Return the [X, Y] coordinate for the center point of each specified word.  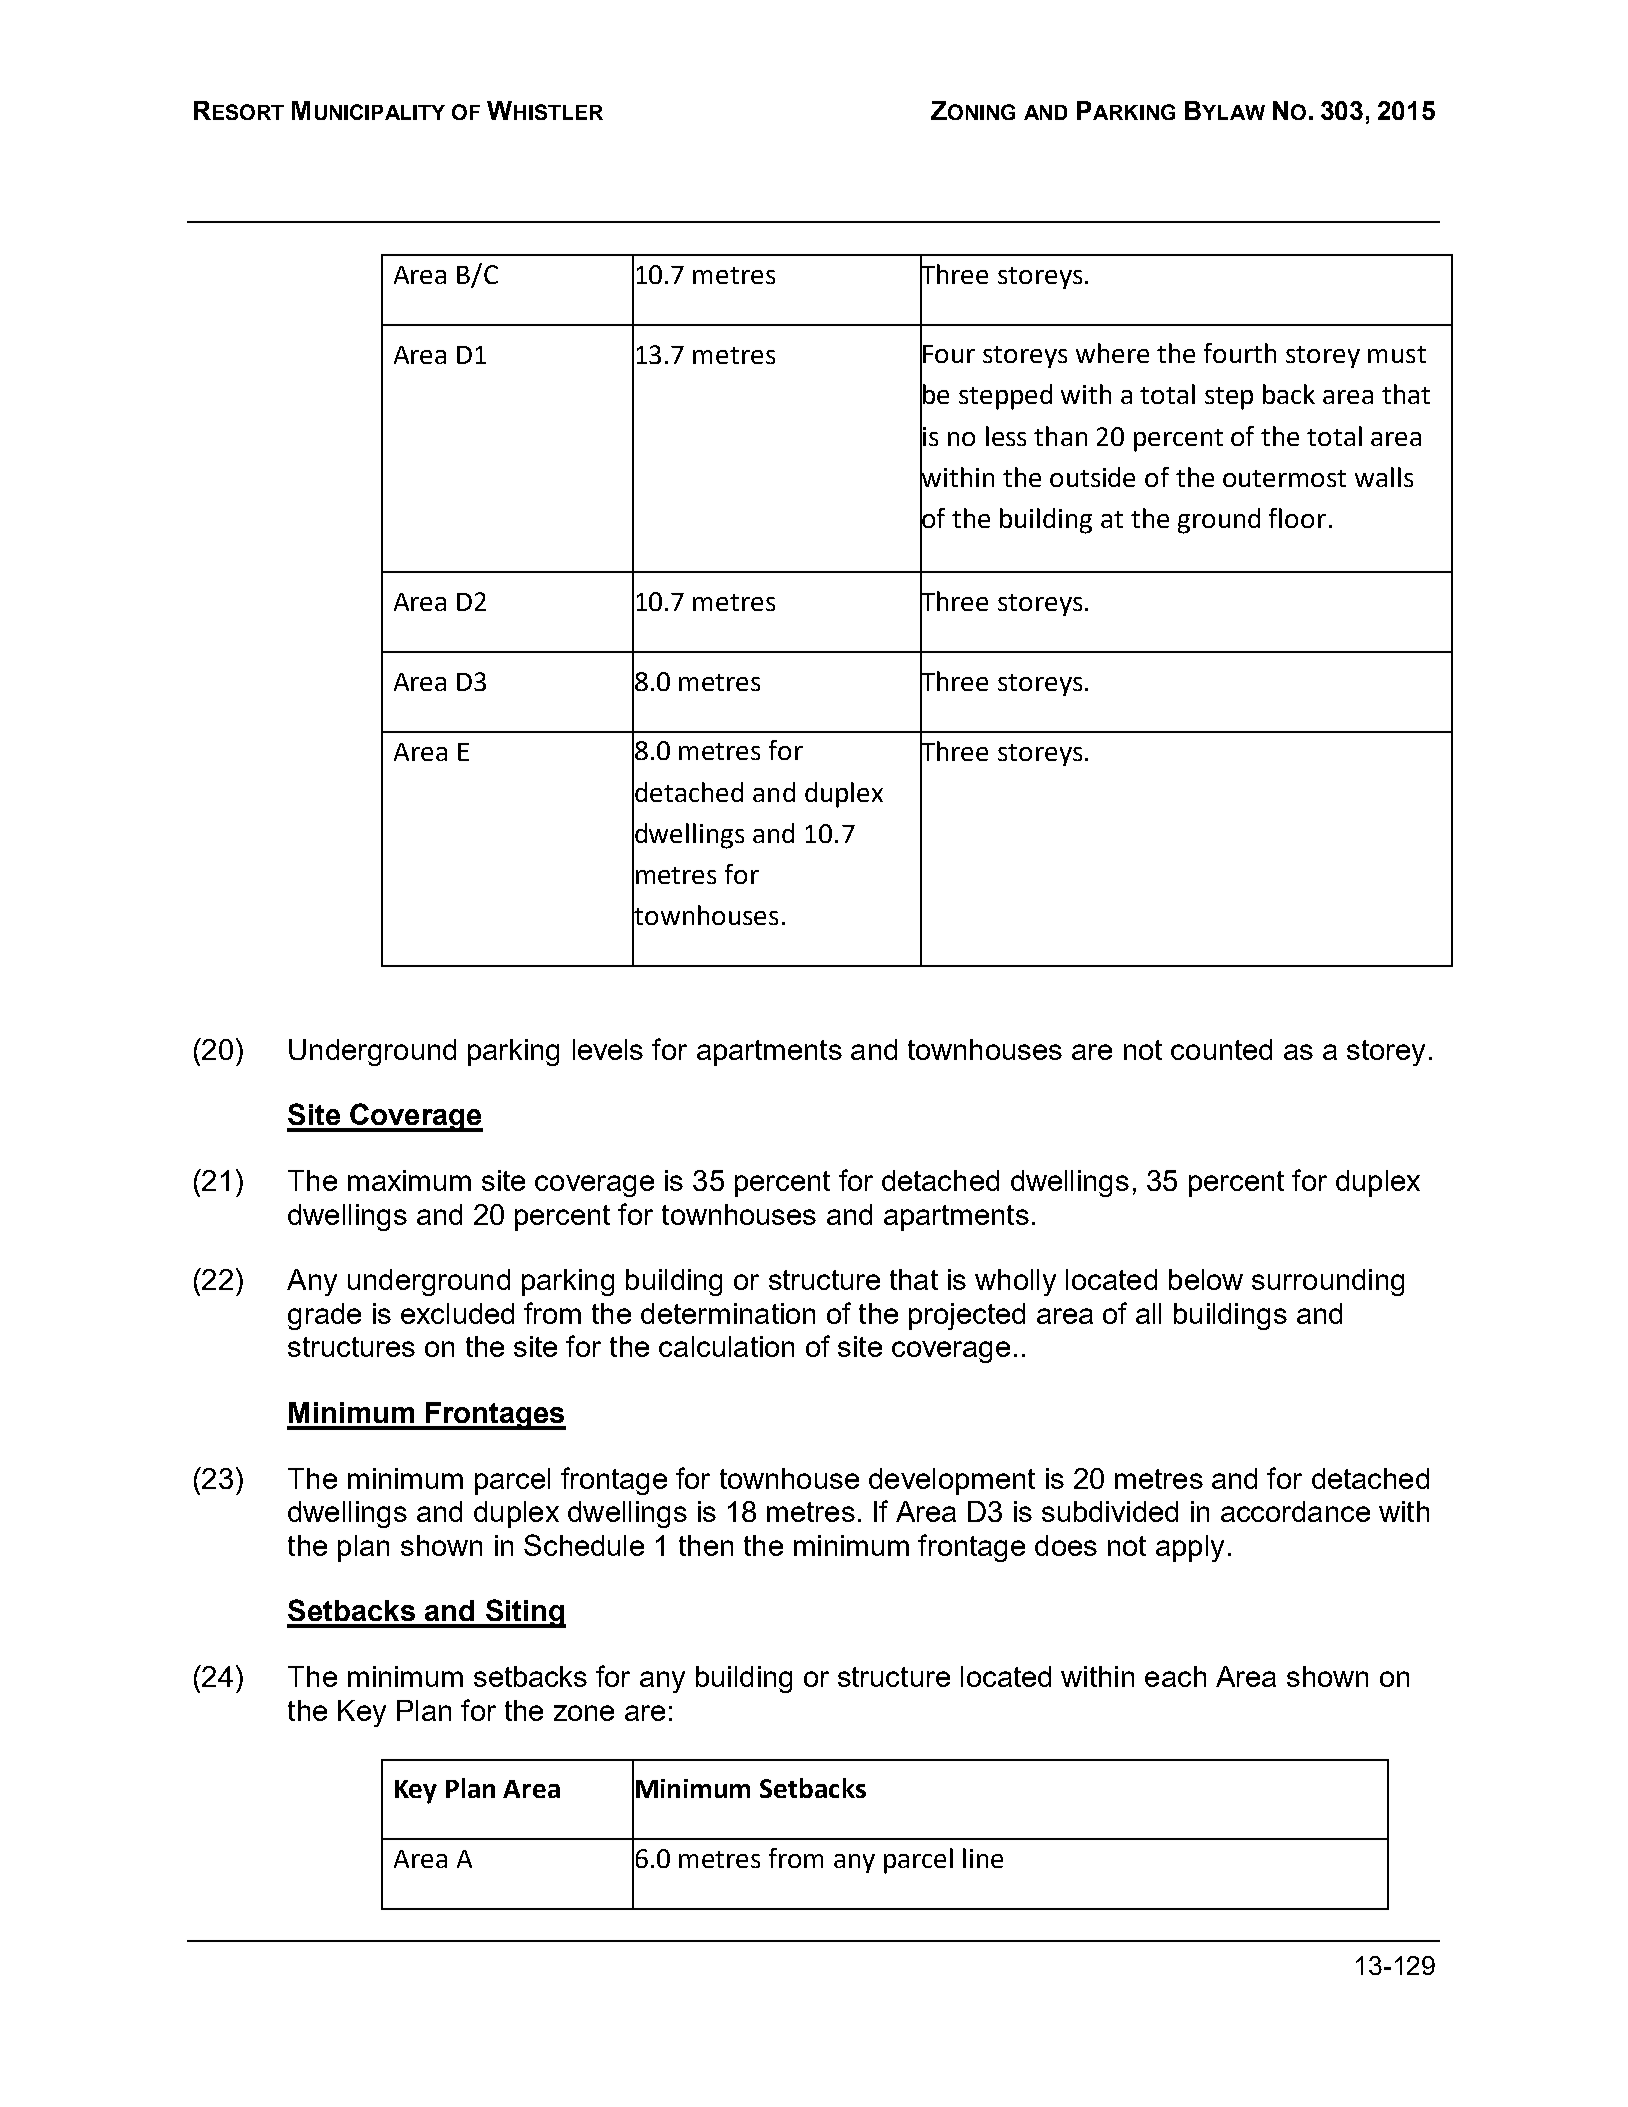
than [1060, 436]
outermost [1284, 478]
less [1006, 436]
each [1175, 1676]
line [983, 1858]
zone [584, 1713]
